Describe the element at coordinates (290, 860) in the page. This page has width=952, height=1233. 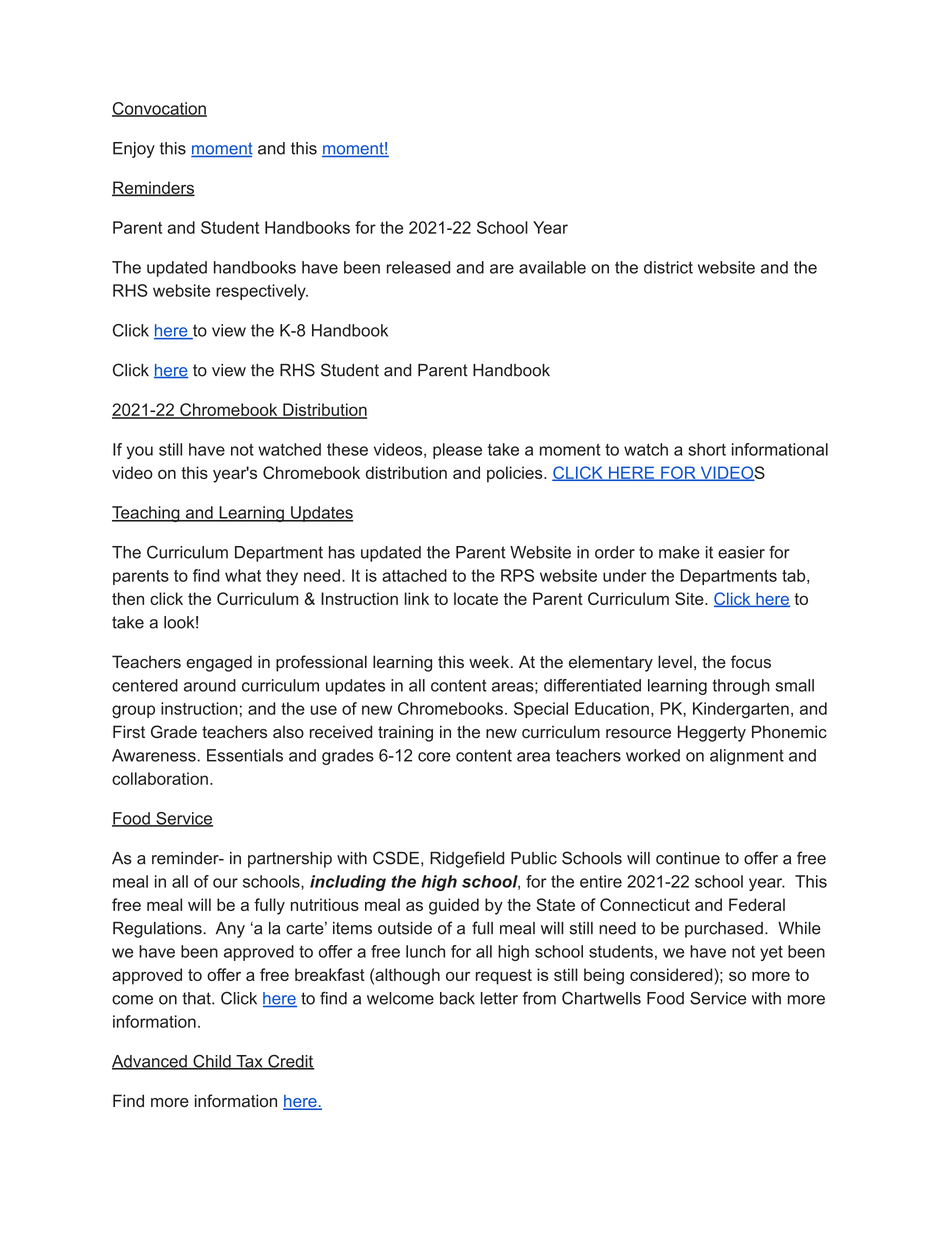
I see `partnership` at that location.
